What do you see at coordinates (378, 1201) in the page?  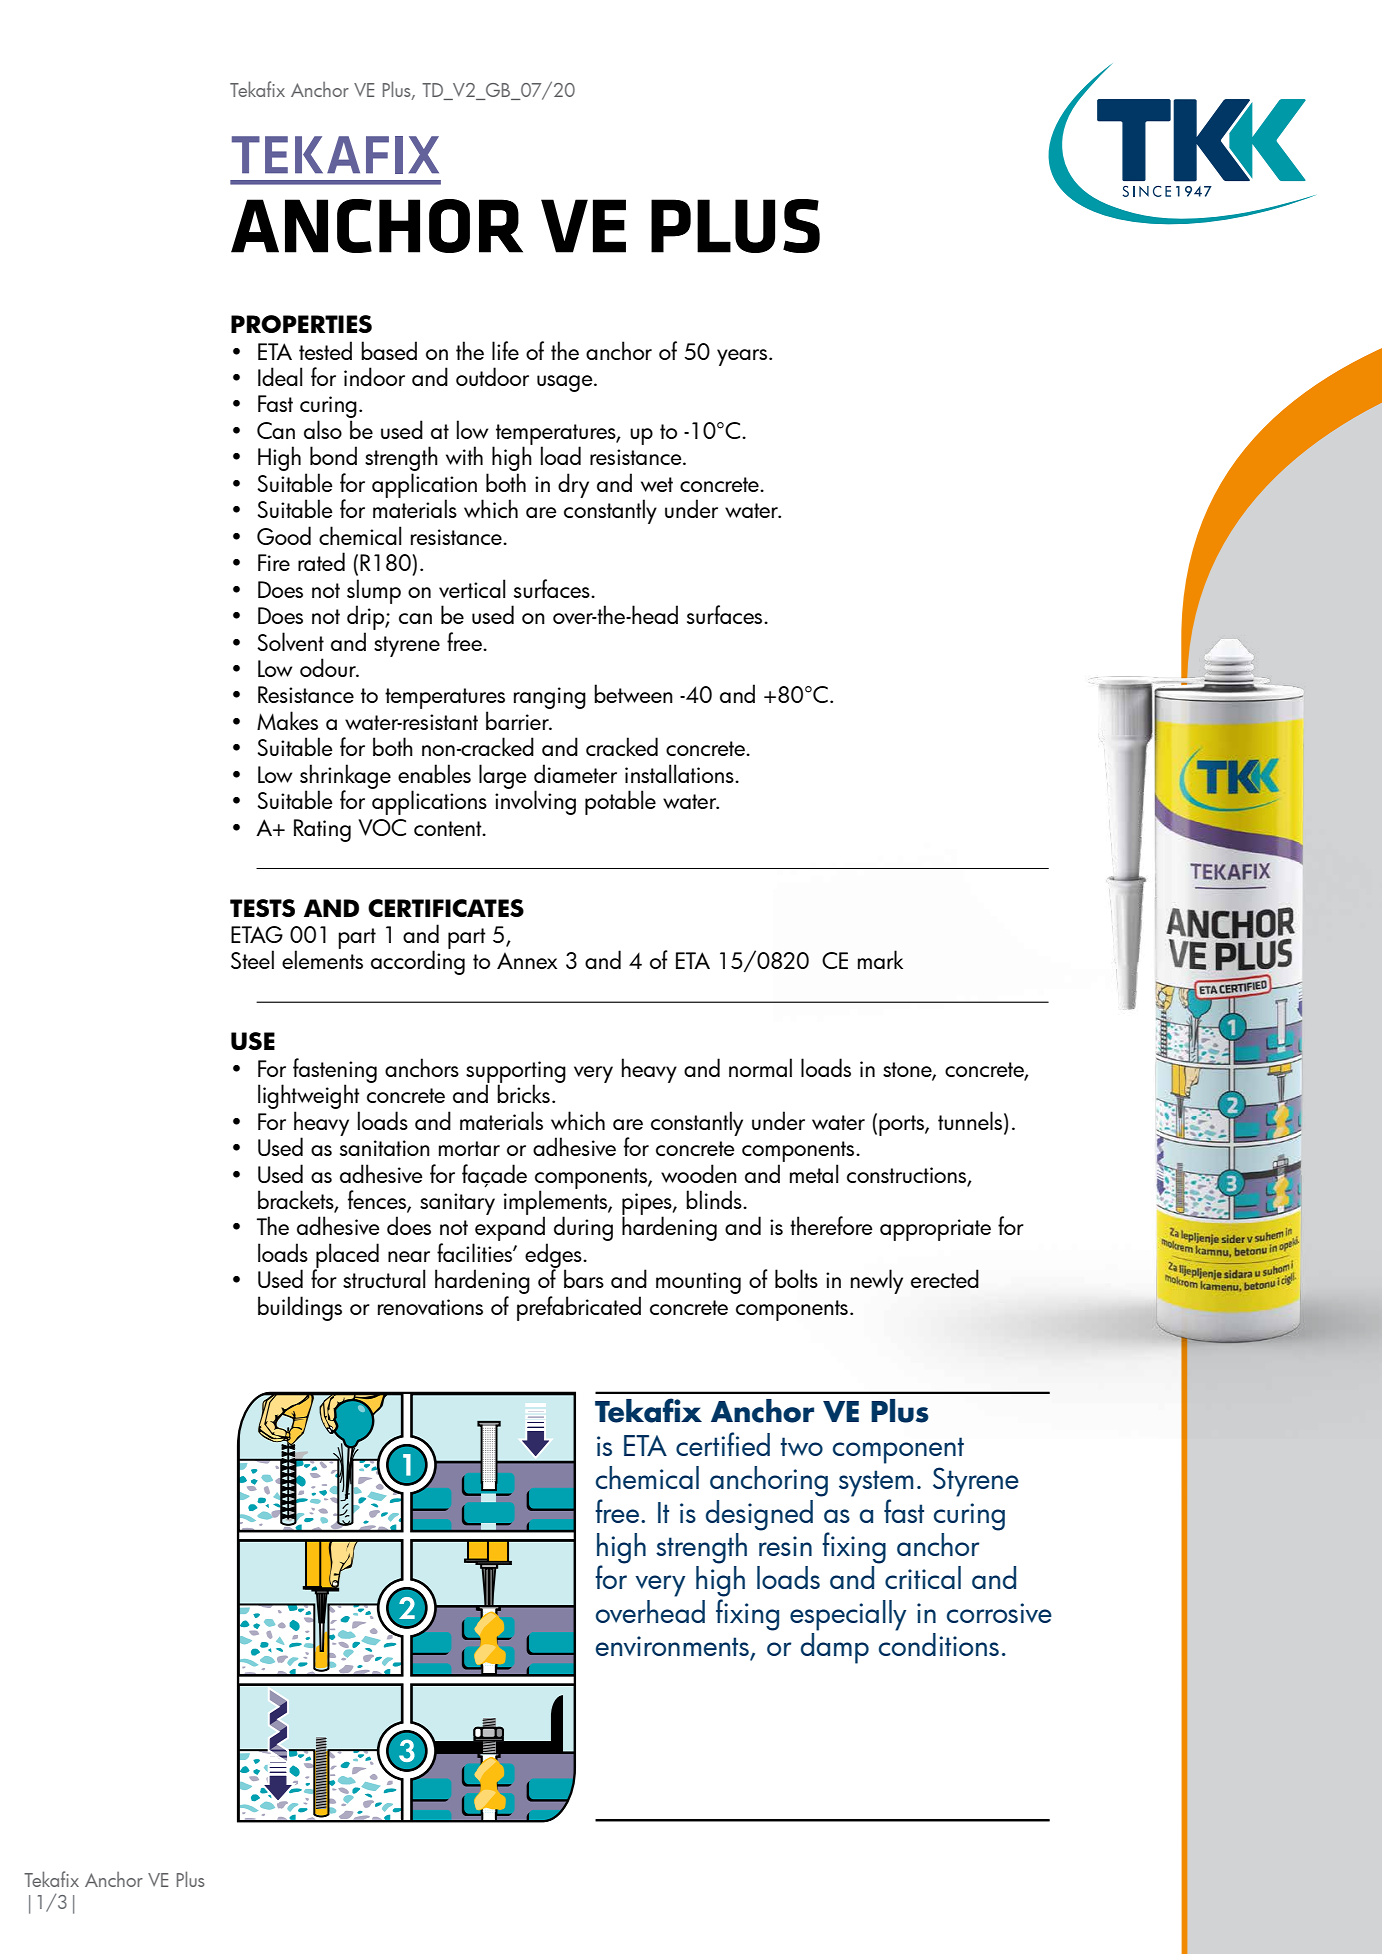 I see `fences` at bounding box center [378, 1201].
